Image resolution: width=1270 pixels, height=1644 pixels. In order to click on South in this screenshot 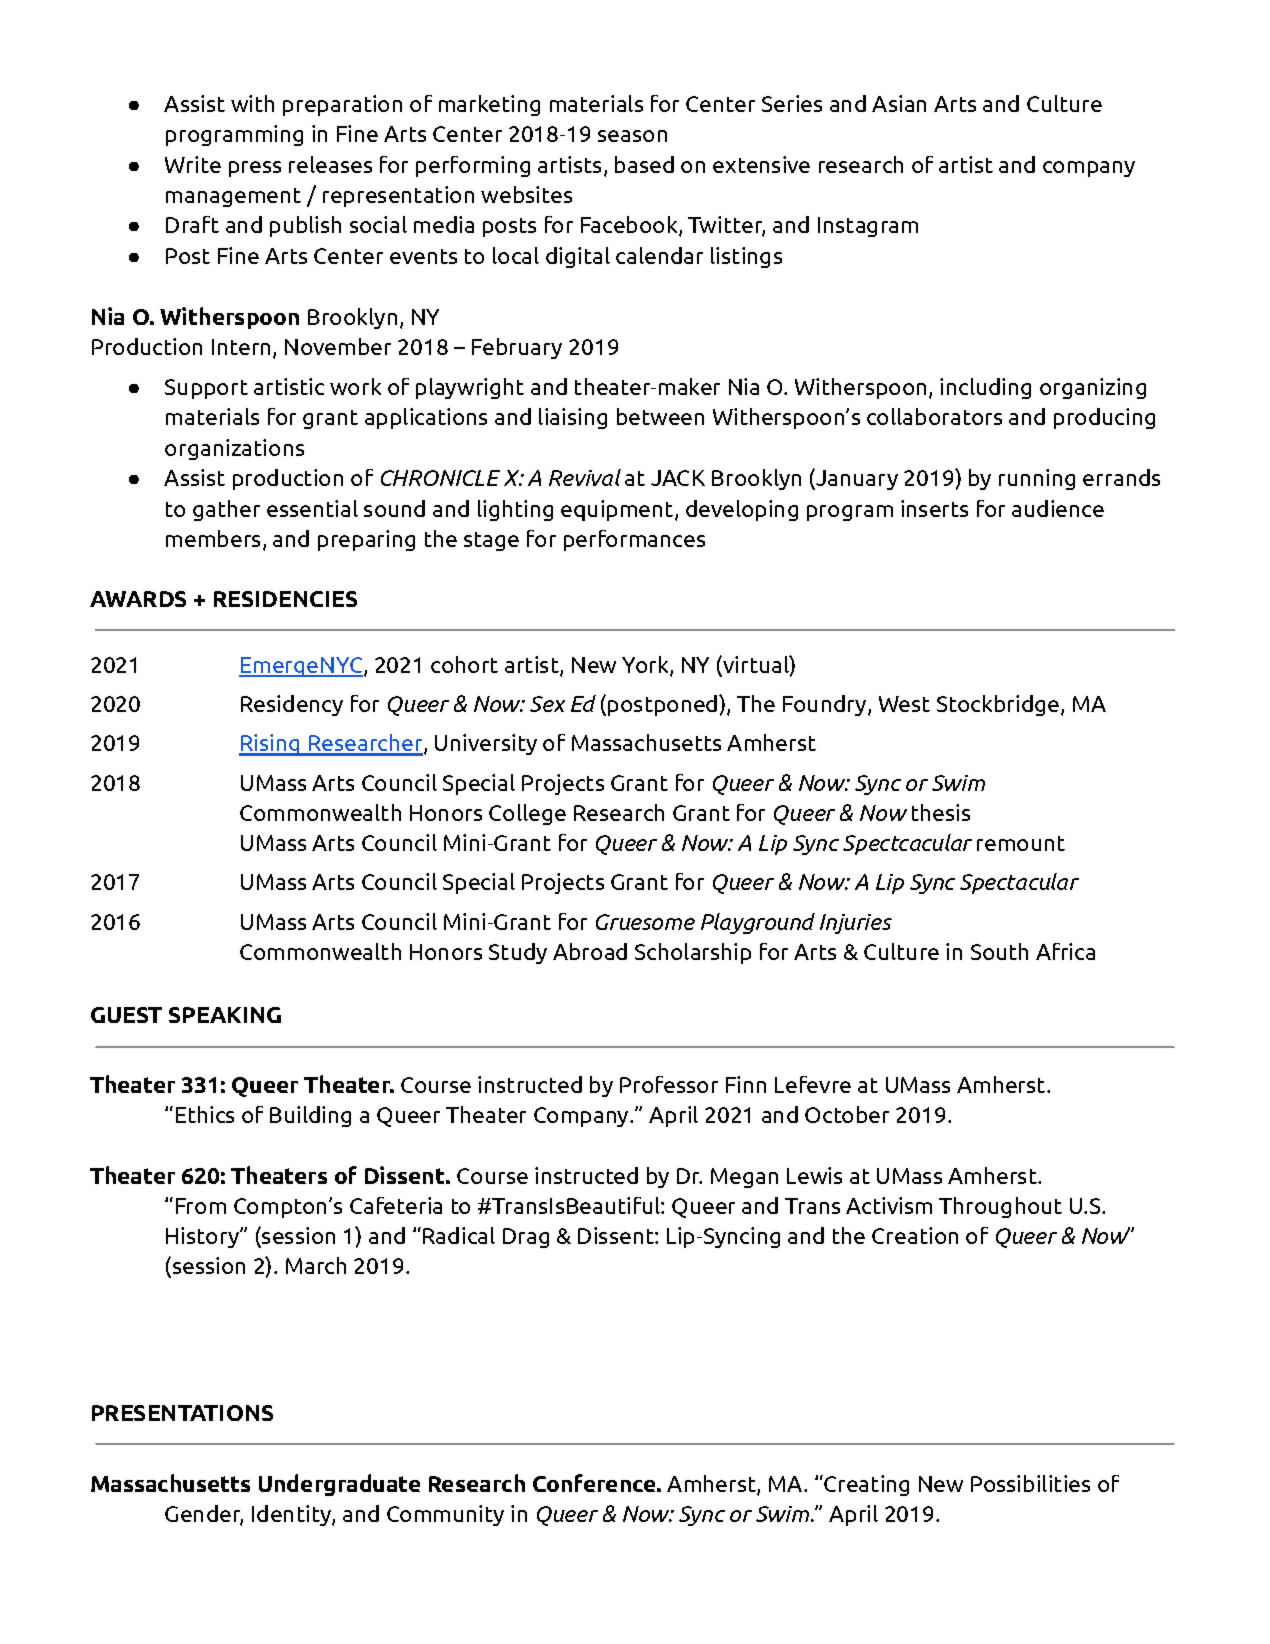, I will do `click(999, 951)`.
